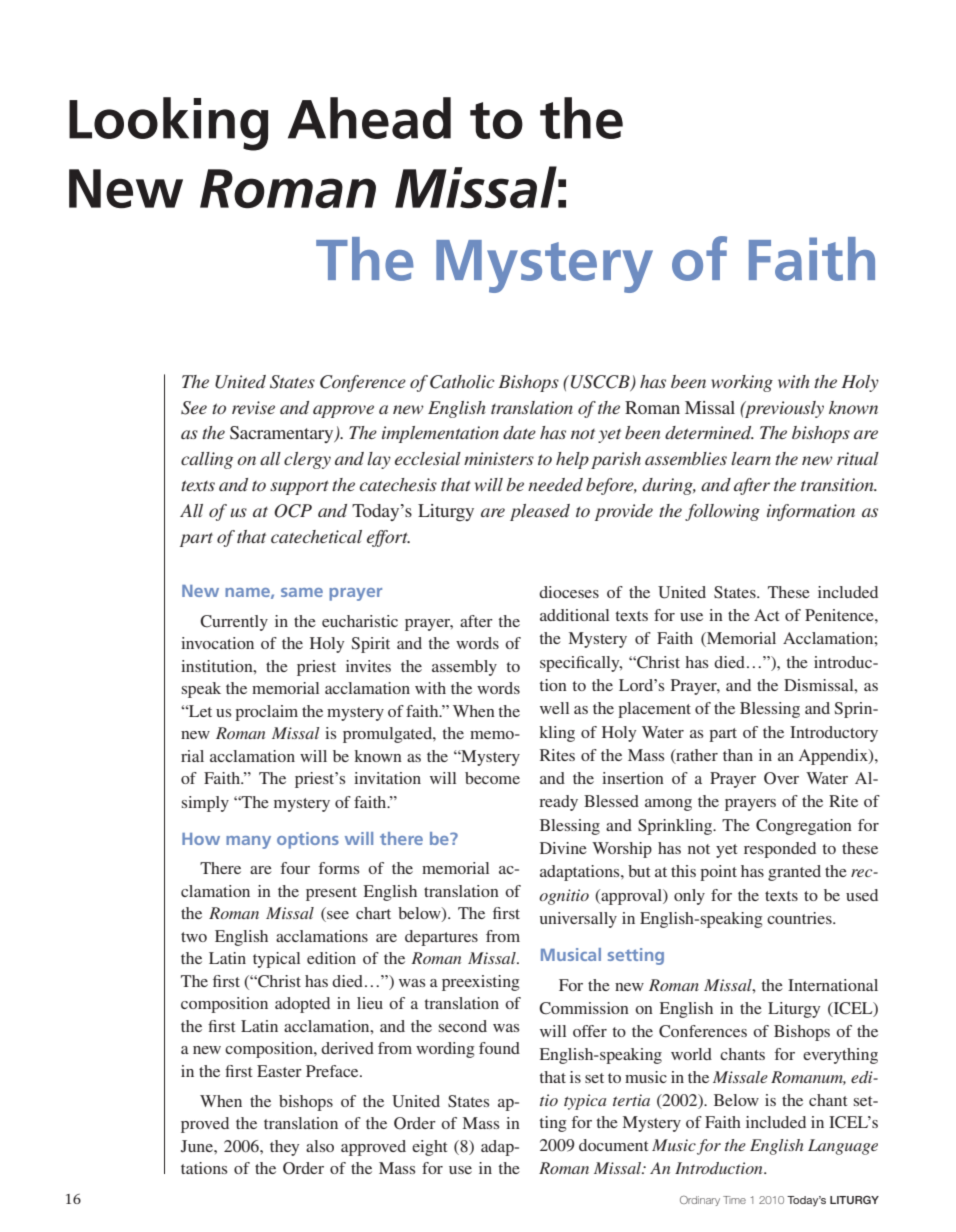  I want to click on learn, so click(751, 458).
